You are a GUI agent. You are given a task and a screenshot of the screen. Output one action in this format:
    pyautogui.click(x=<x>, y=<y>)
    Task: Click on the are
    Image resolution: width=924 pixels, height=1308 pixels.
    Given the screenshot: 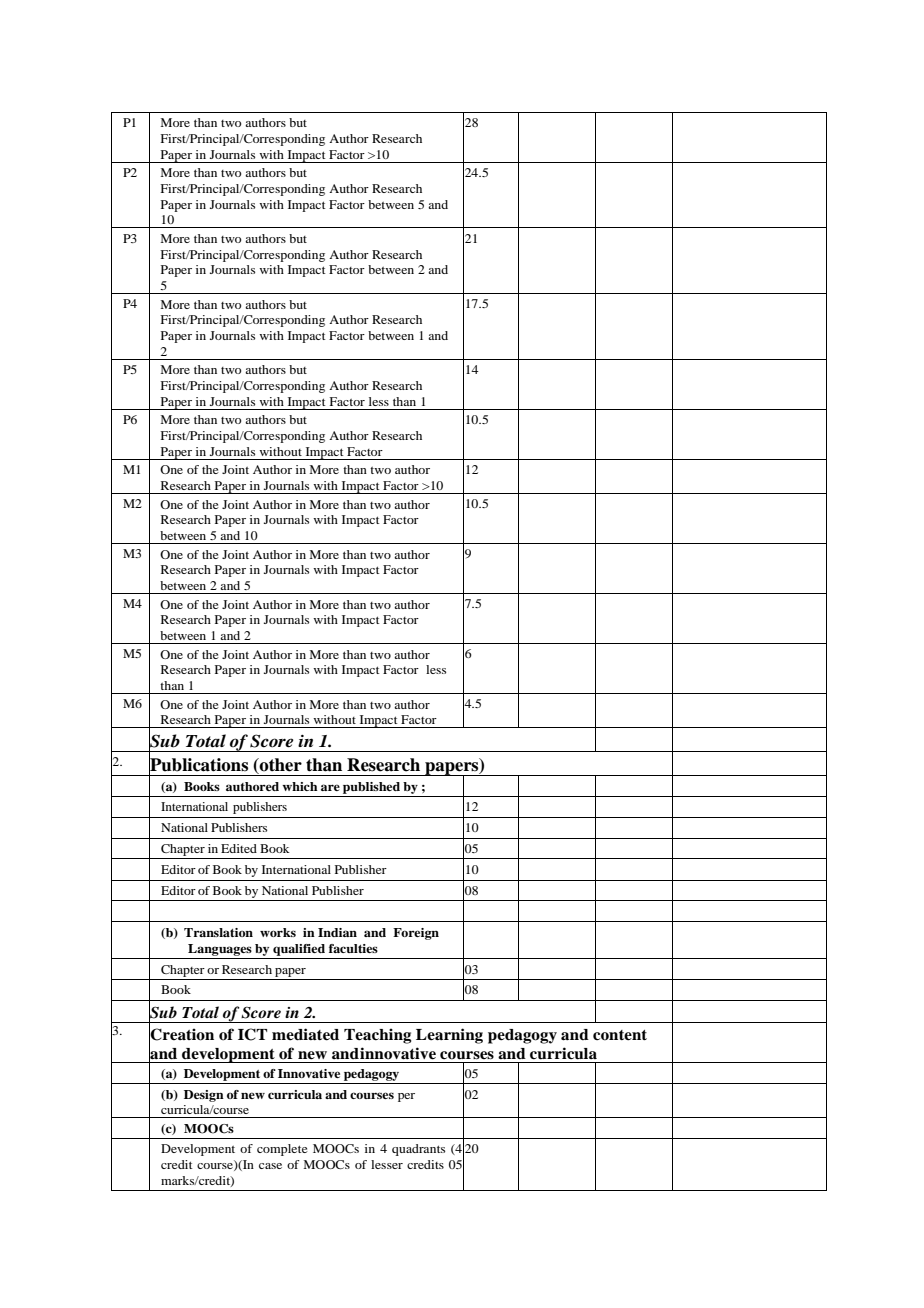 What is the action you would take?
    pyautogui.click(x=330, y=787)
